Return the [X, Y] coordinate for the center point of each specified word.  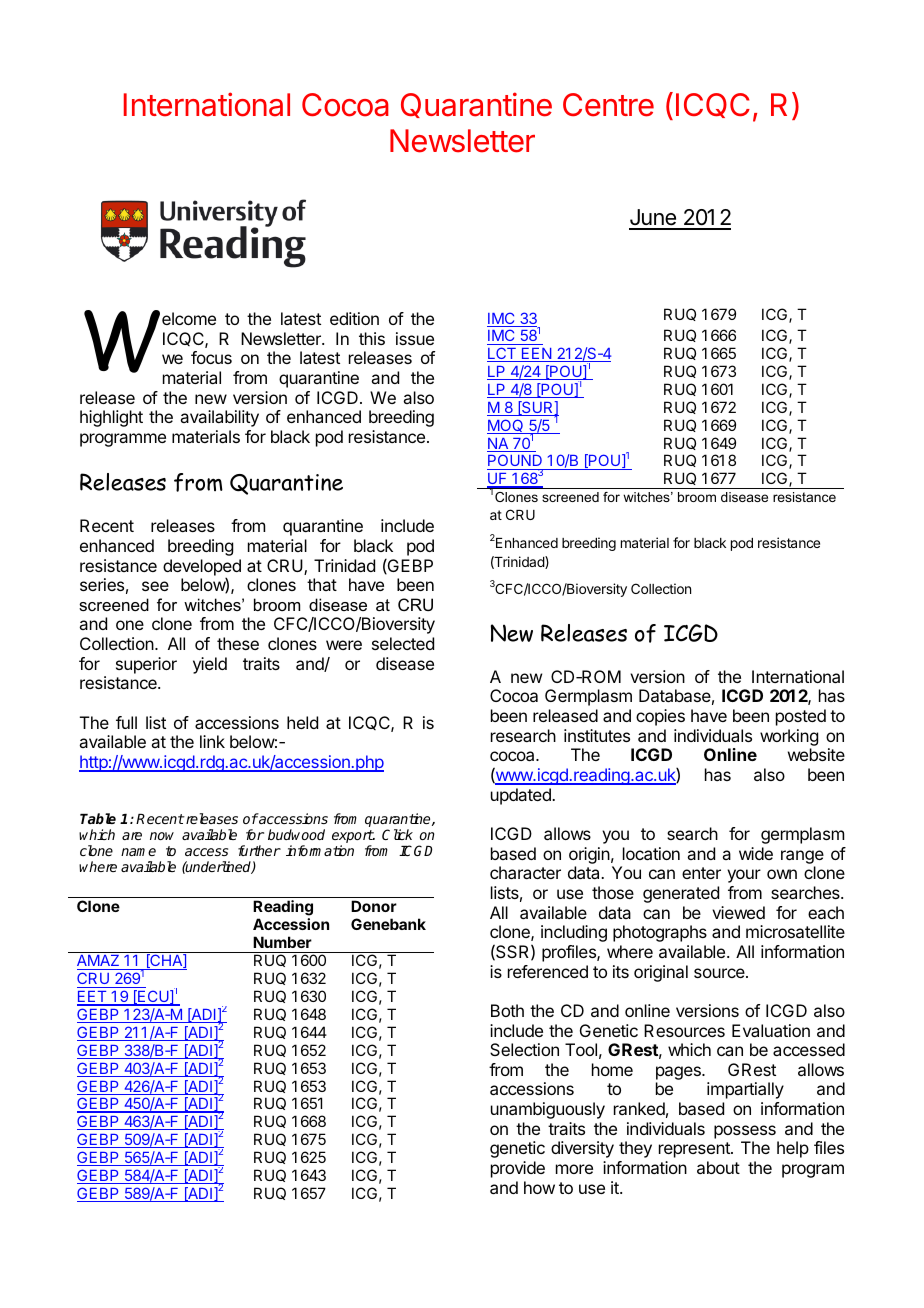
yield [210, 665]
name [138, 852]
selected [403, 643]
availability [219, 418]
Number [282, 942]
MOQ [506, 426]
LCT [502, 354]
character [525, 872]
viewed [738, 912]
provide [518, 1169]
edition [354, 318]
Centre [608, 105]
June [653, 219]
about [718, 1167]
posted [801, 717]
